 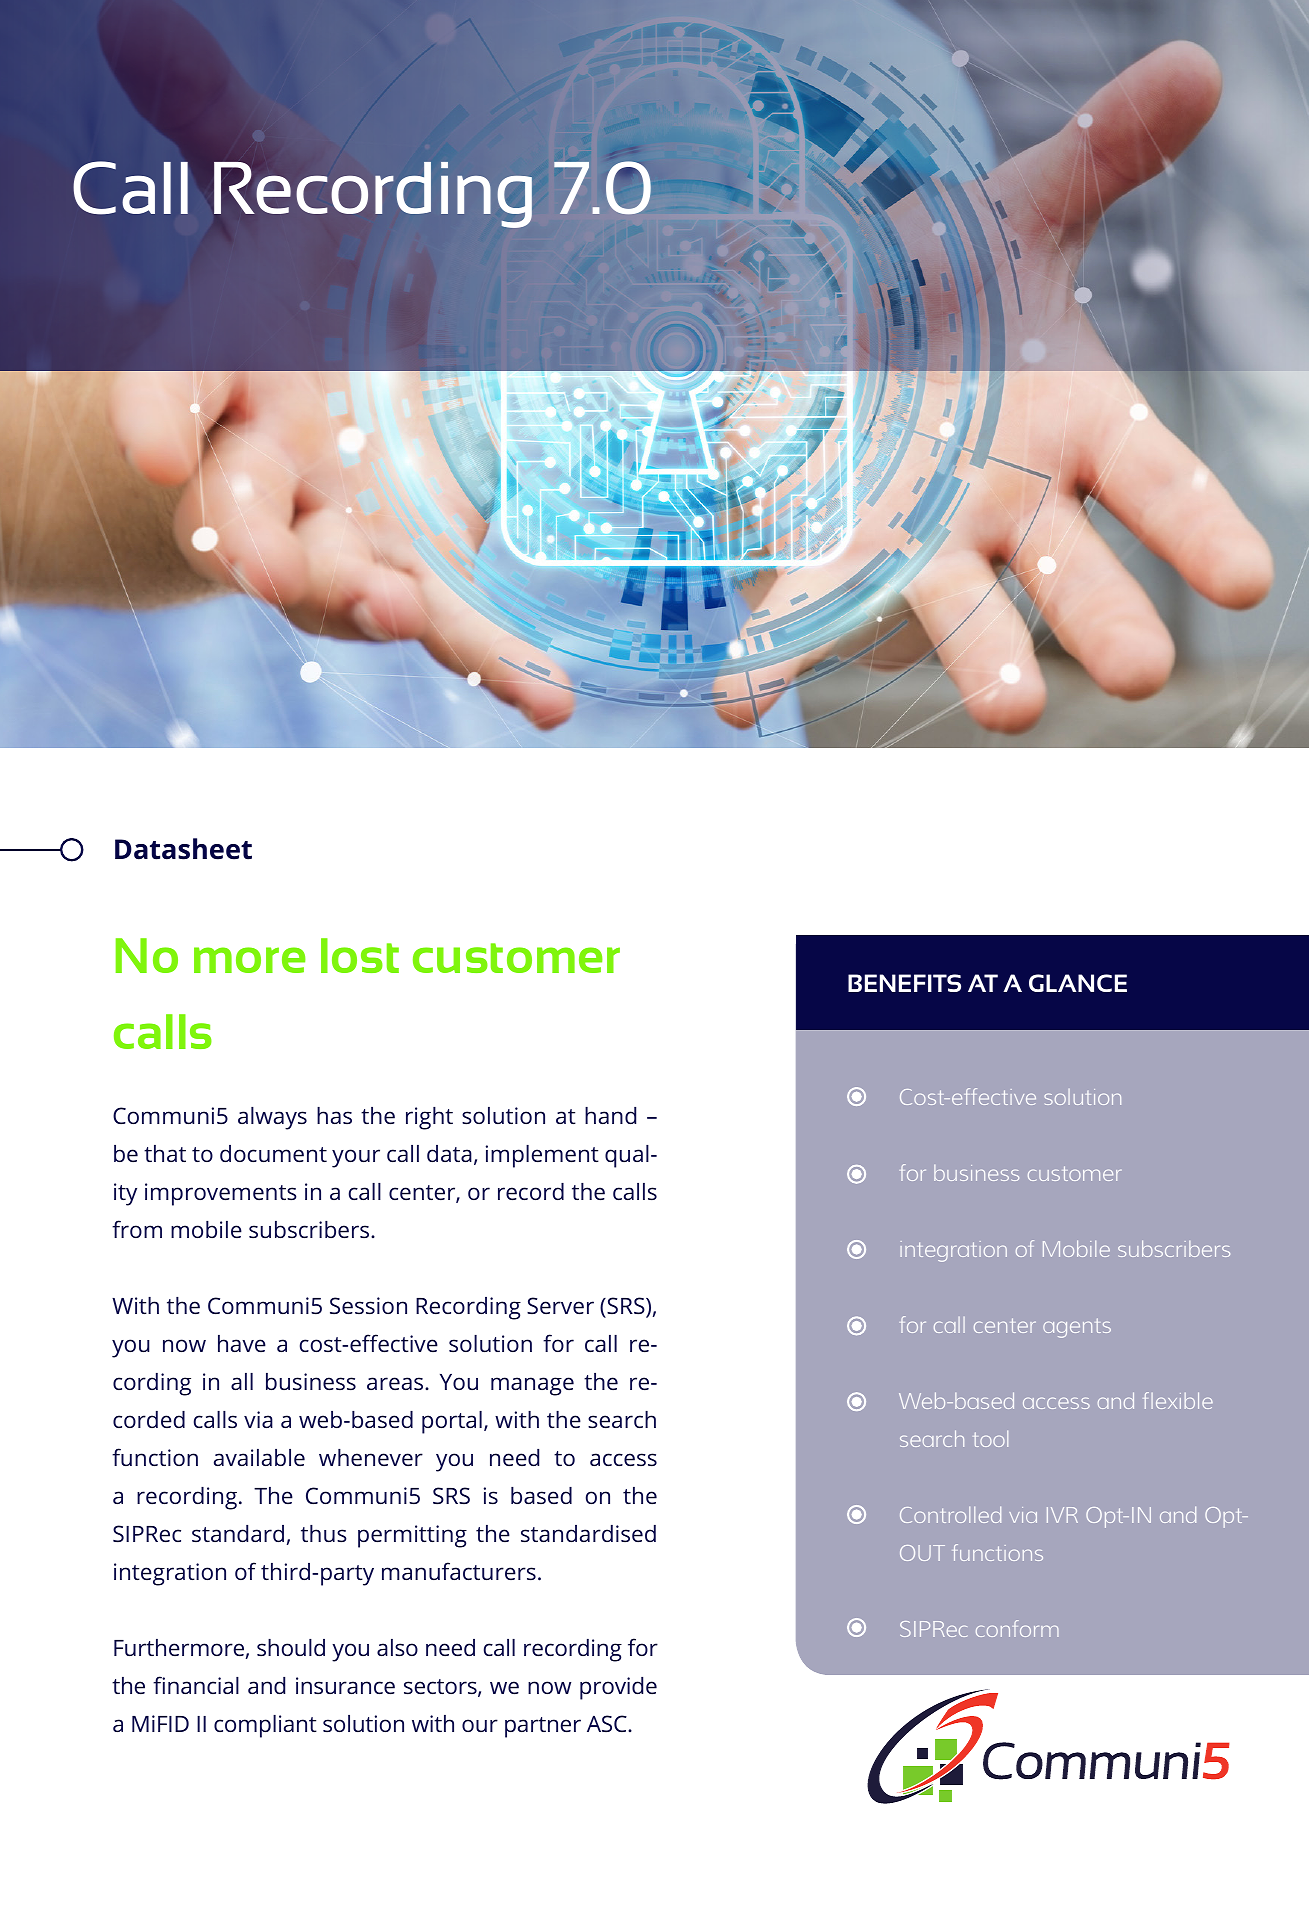 I want to click on manufacturers, so click(x=459, y=1571).
